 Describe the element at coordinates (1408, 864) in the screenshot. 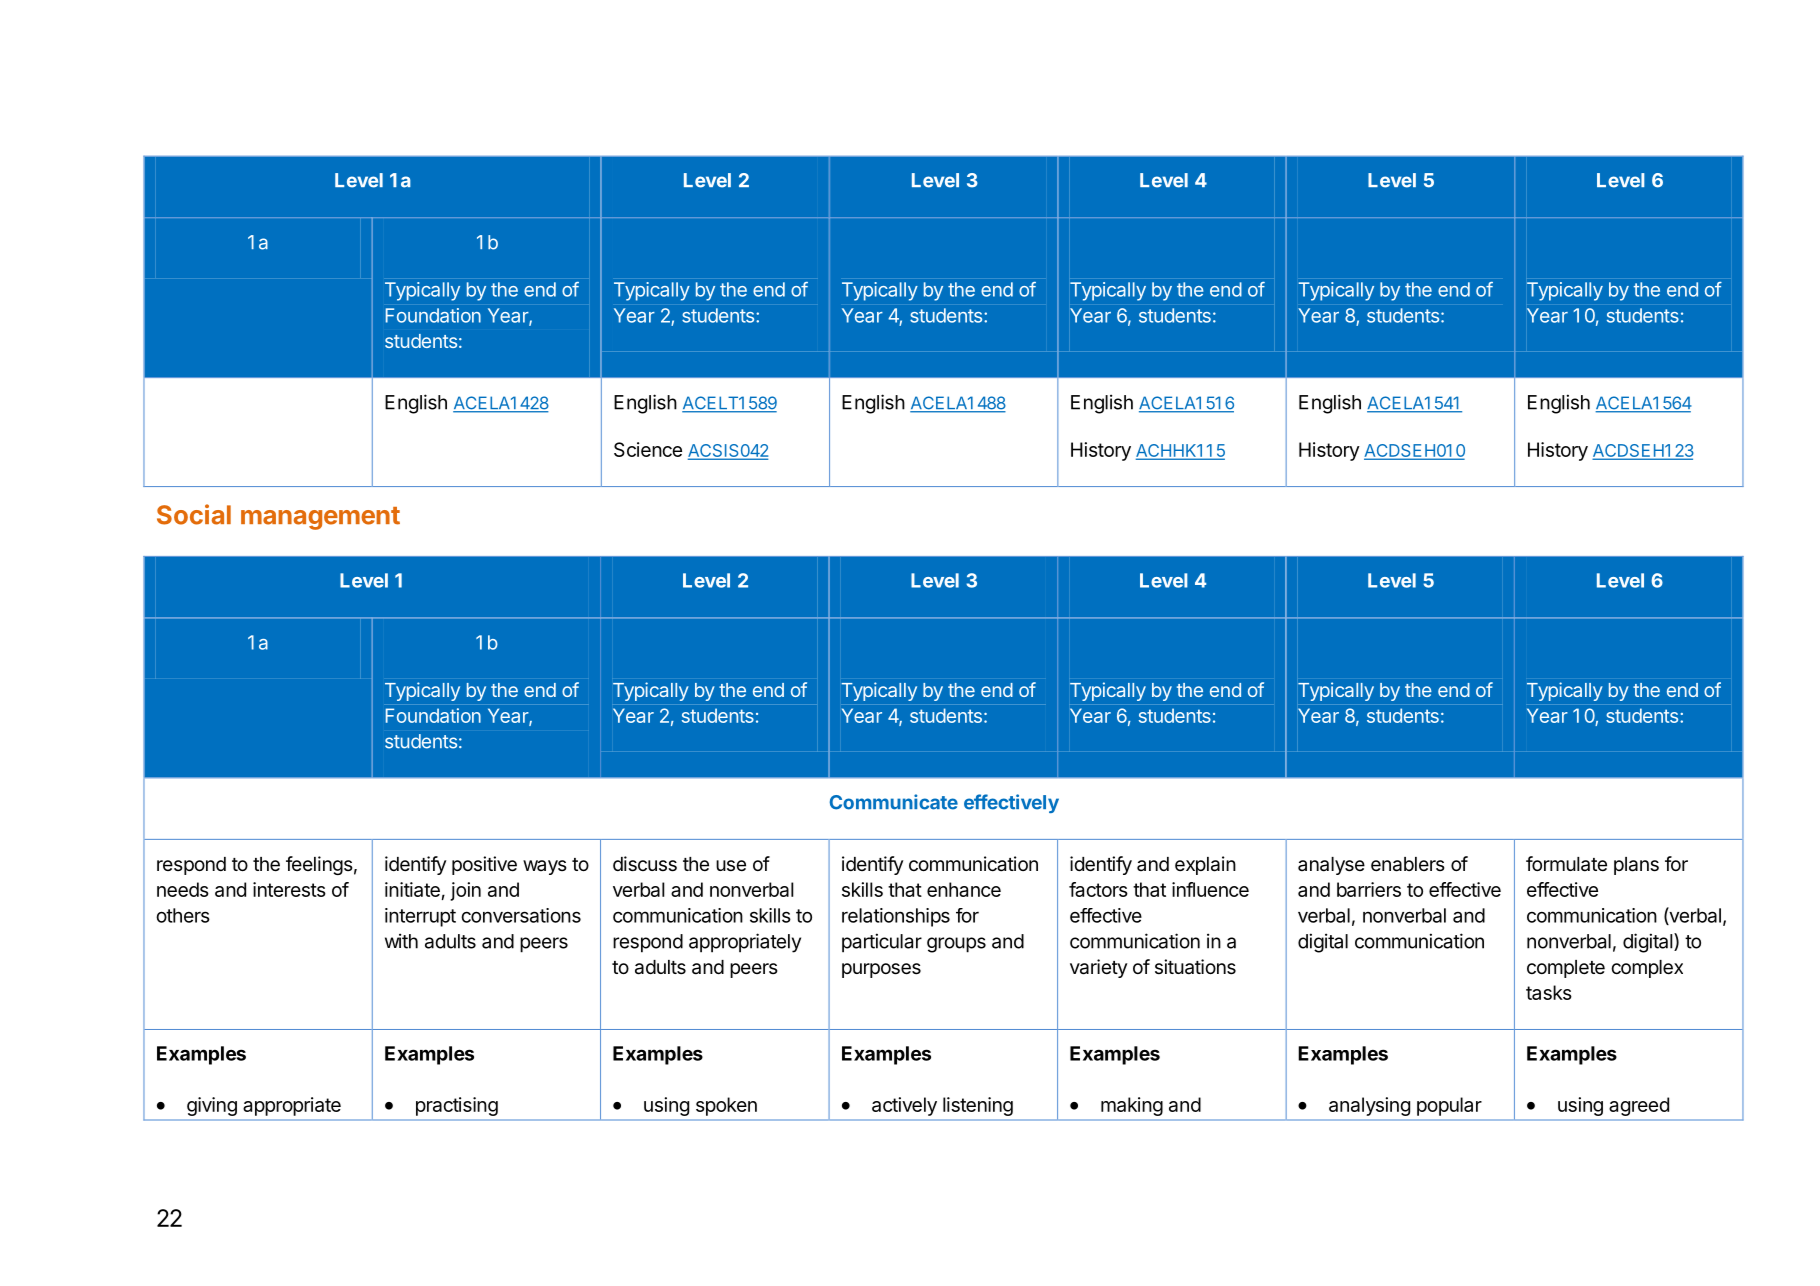

I see `enablers` at that location.
